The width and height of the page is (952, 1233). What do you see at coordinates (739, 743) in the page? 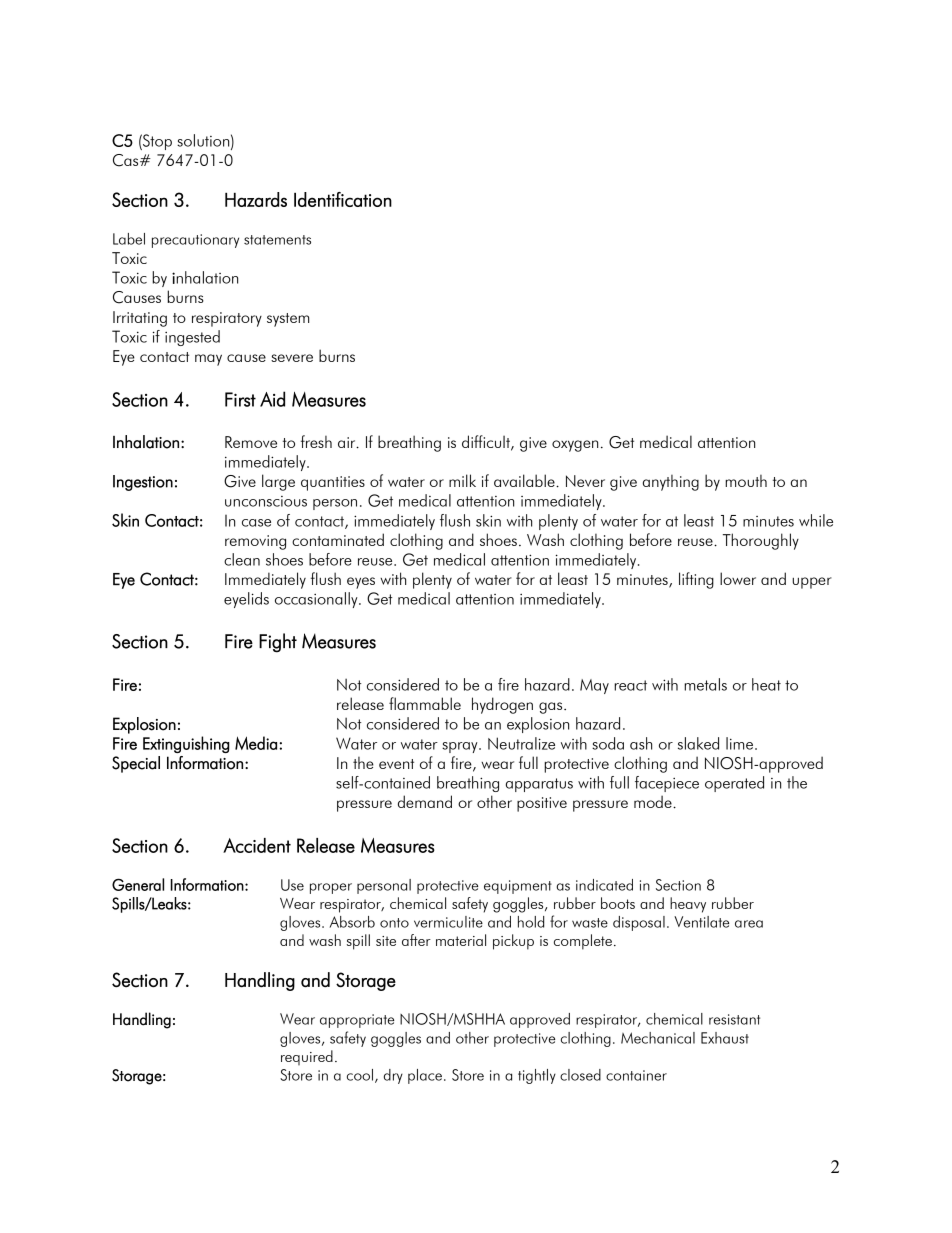
I see `lime` at bounding box center [739, 743].
